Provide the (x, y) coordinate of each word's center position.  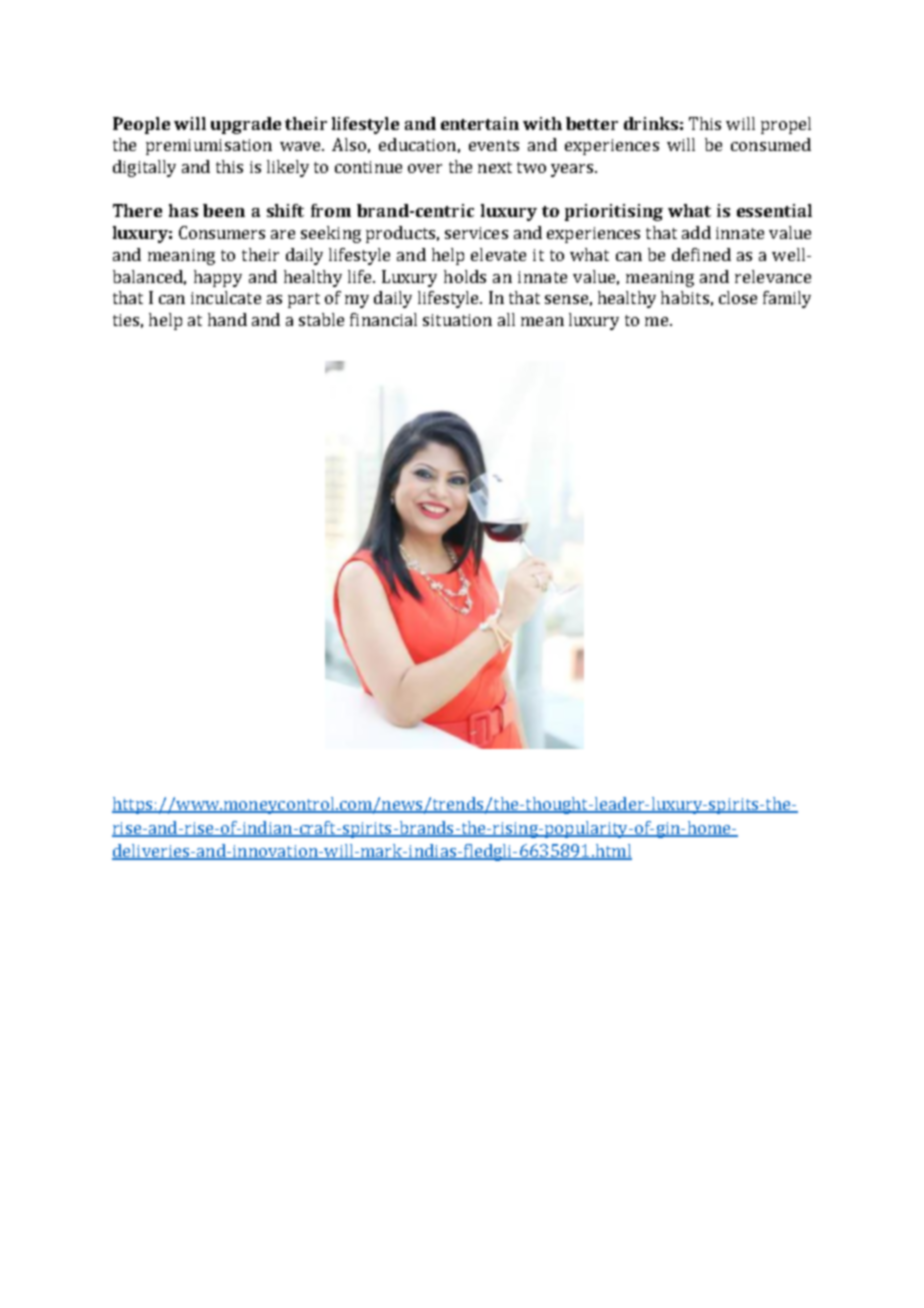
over (425, 168)
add (696, 232)
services (476, 233)
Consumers (222, 232)
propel (786, 125)
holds (465, 276)
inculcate (226, 297)
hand (227, 319)
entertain (480, 123)
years (573, 170)
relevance (773, 276)
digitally (144, 168)
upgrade (246, 125)
